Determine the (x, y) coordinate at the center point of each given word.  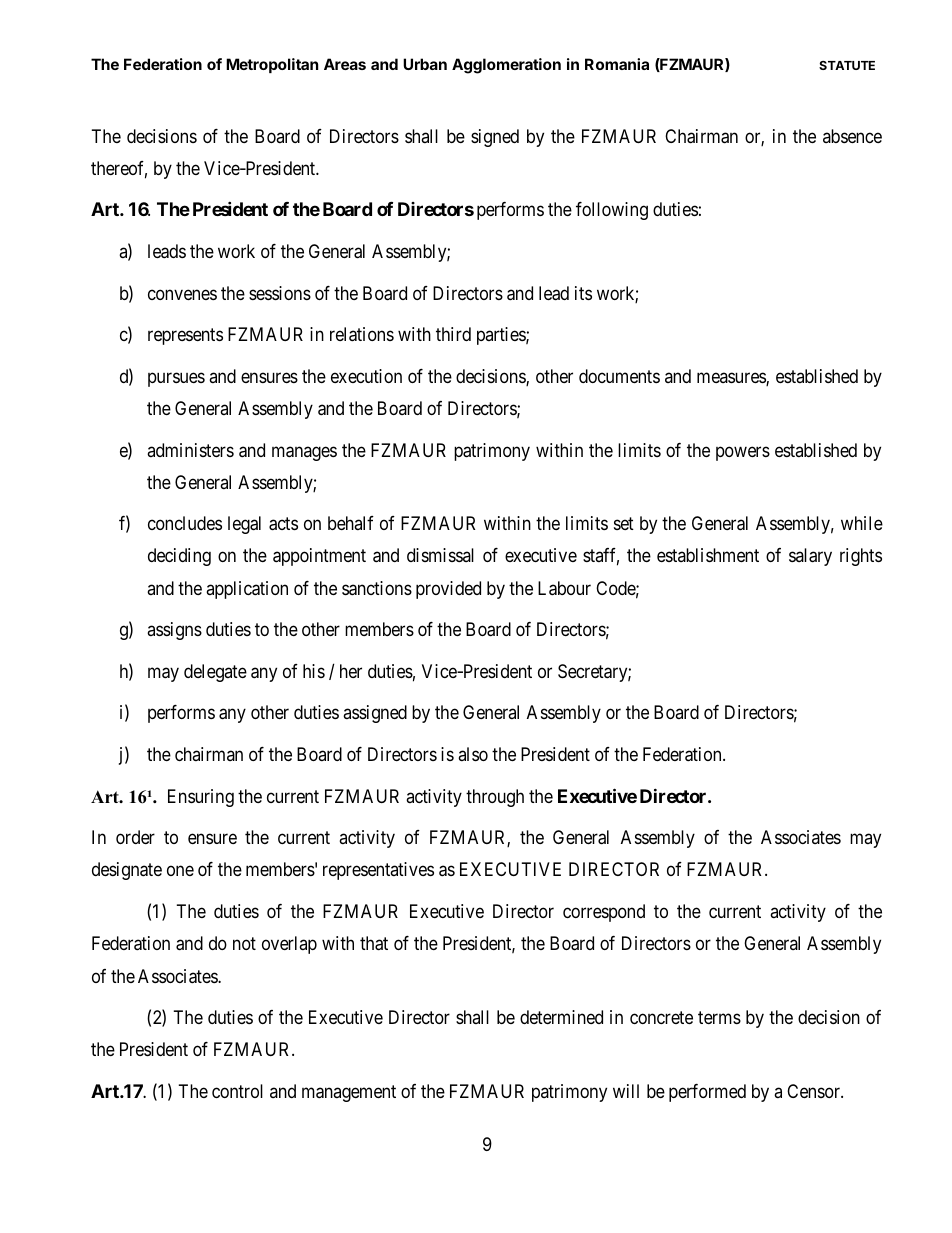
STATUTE (847, 65)
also (473, 754)
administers (190, 450)
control (237, 1091)
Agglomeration (506, 66)
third (453, 334)
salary (810, 557)
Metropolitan (272, 65)
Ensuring (201, 798)
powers (743, 453)
